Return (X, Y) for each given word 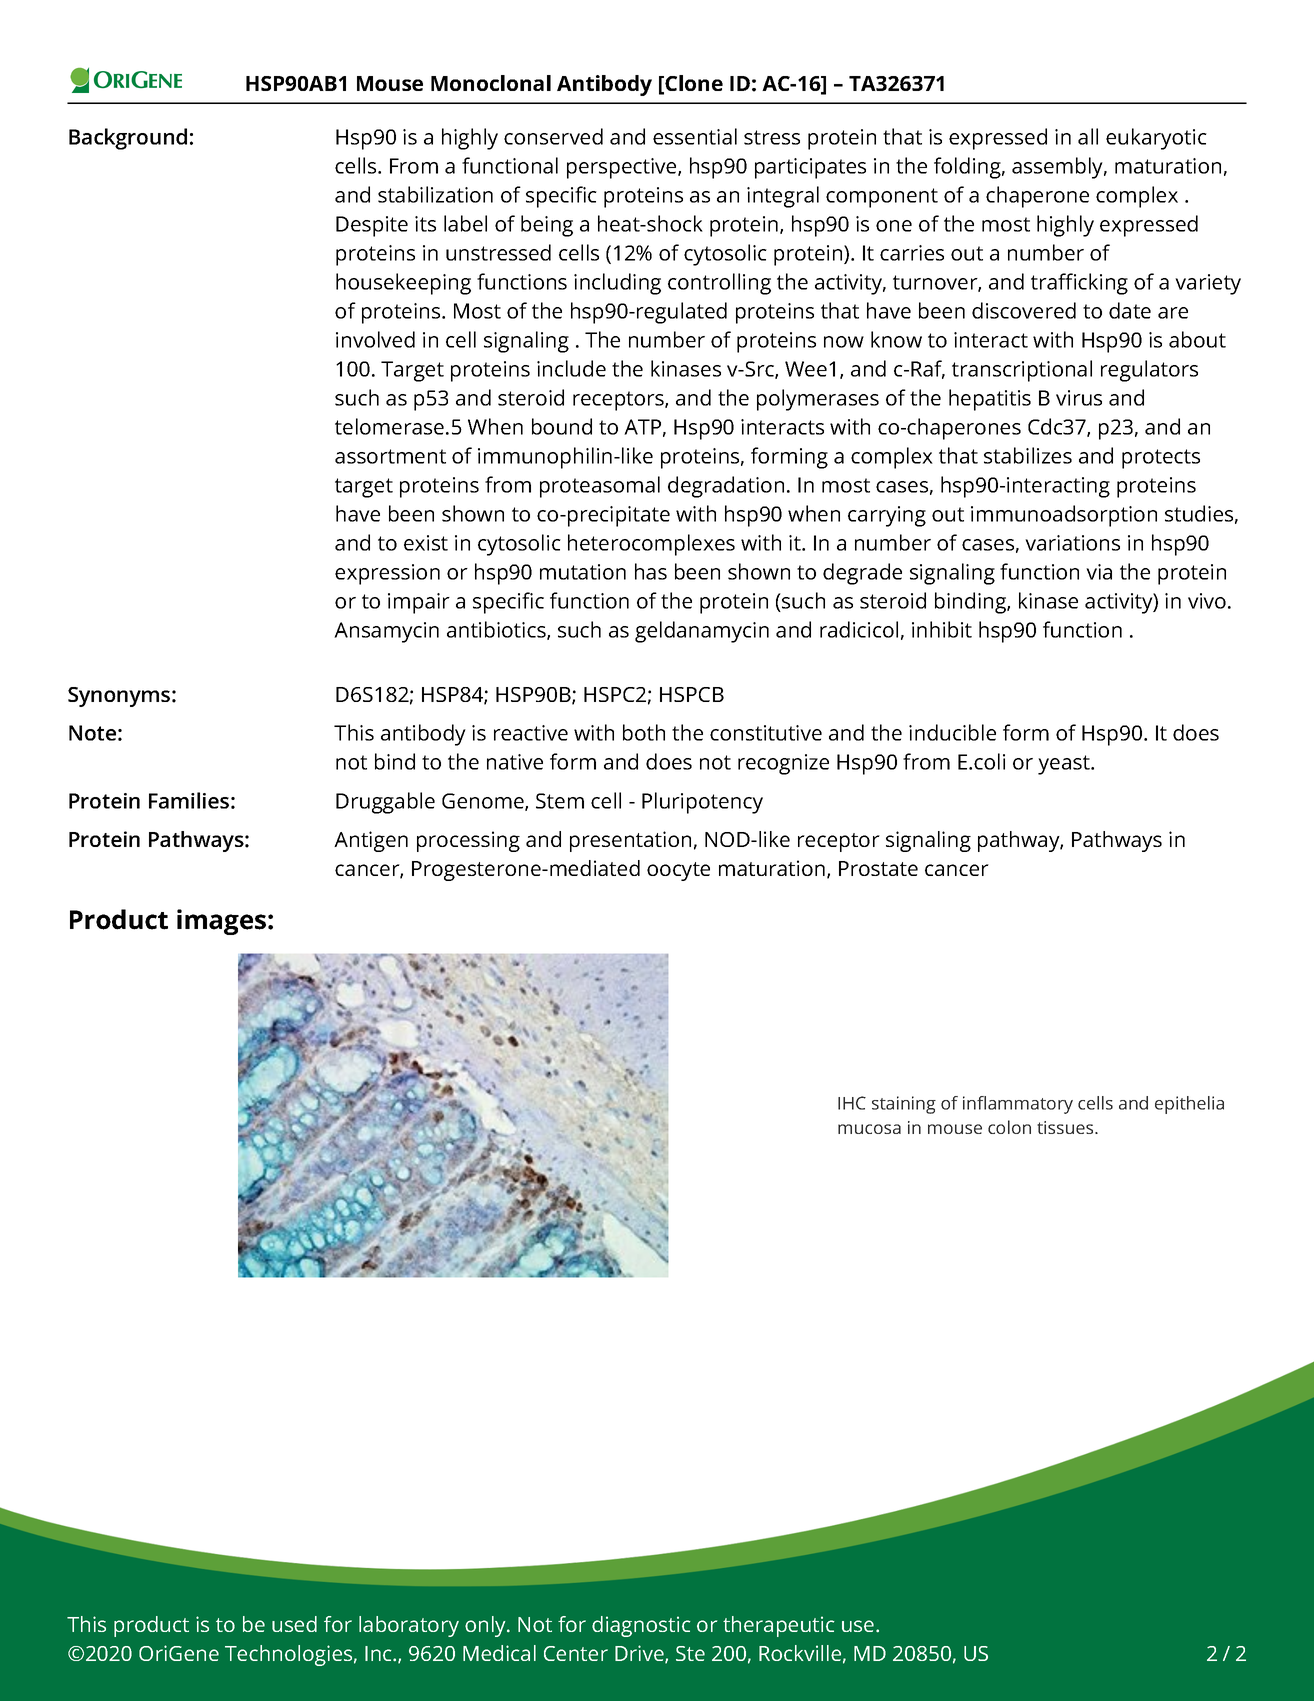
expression (387, 574)
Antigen (371, 841)
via (1099, 572)
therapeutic (779, 1626)
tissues (1066, 1127)
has (651, 571)
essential (695, 136)
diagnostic (641, 1626)
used (294, 1624)
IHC (852, 1103)
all (1088, 136)
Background (128, 139)
